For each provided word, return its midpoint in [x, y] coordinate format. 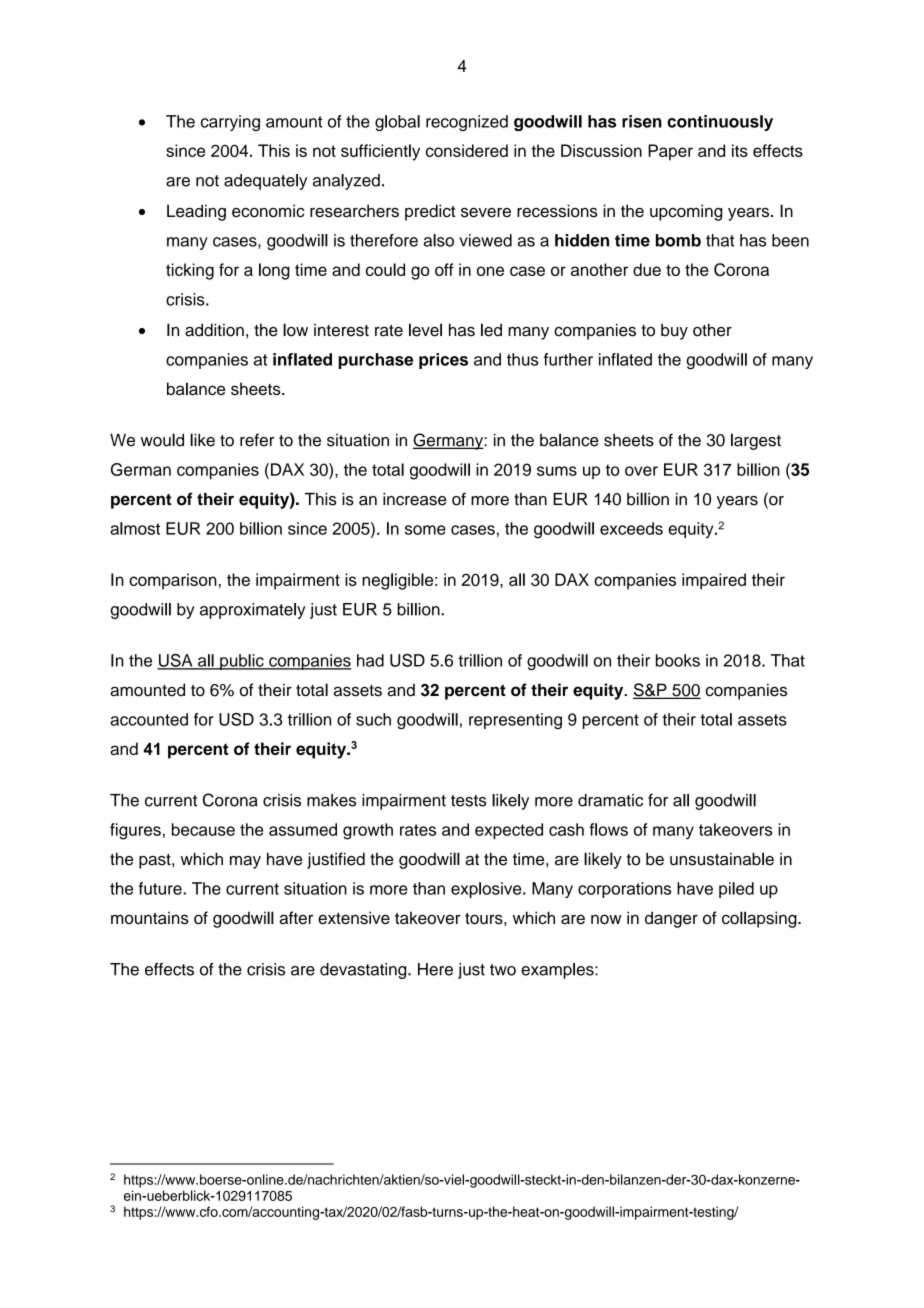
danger [671, 919]
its [740, 150]
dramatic [610, 800]
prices [443, 361]
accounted [149, 719]
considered [467, 150]
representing [515, 721]
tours [485, 919]
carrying [230, 123]
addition [214, 330]
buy [674, 331]
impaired [714, 581]
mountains [150, 918]
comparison [173, 581]
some [425, 530]
